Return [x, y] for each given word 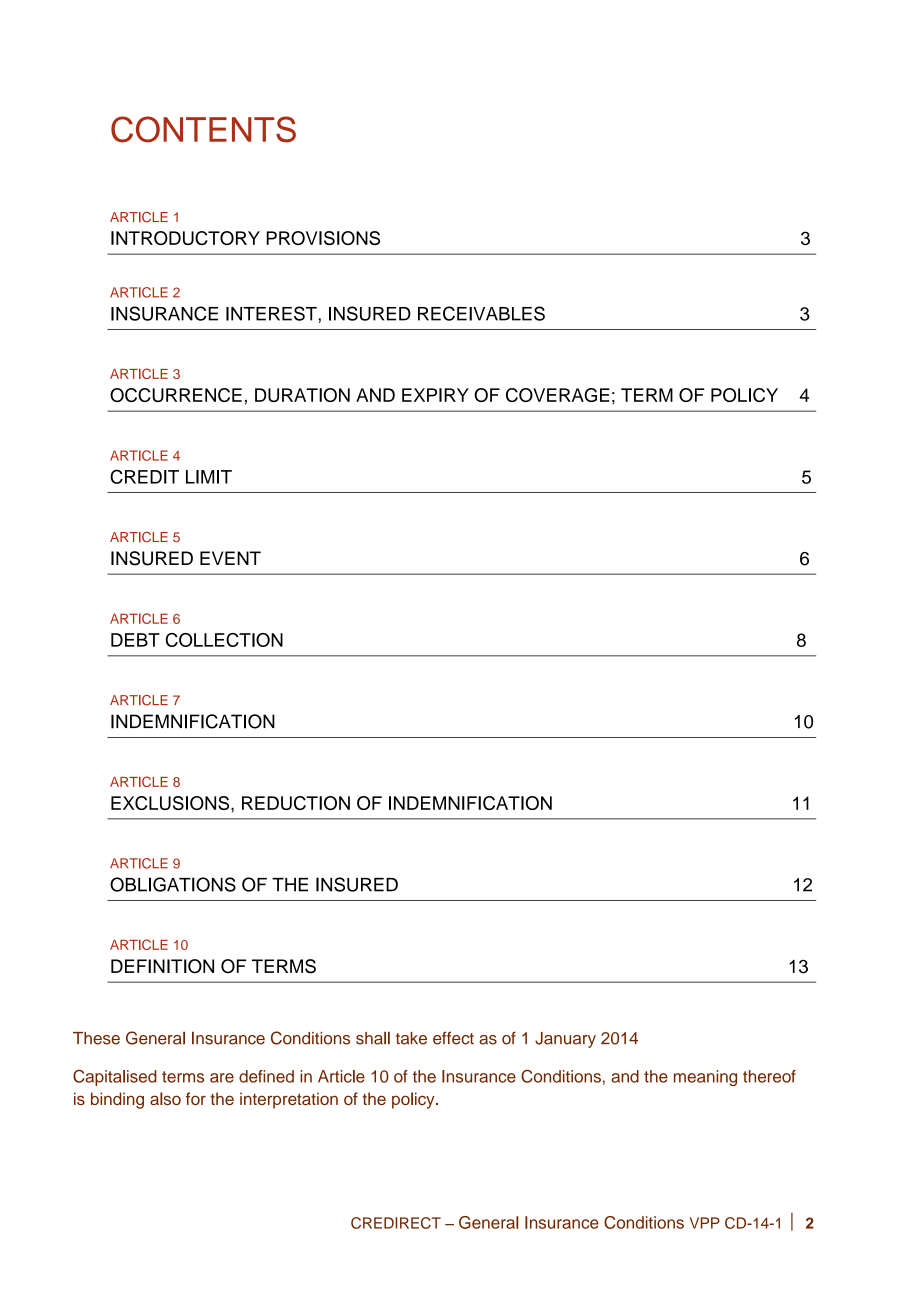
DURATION [302, 395]
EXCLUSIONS [171, 803]
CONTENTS [203, 129]
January [565, 1040]
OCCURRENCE [176, 395]
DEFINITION [162, 966]
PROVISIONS [323, 238]
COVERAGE [558, 395]
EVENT [230, 558]
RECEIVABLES [481, 313]
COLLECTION [224, 640]
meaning [705, 1078]
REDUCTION [296, 803]
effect [453, 1038]
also [165, 1098]
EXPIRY [435, 395]
